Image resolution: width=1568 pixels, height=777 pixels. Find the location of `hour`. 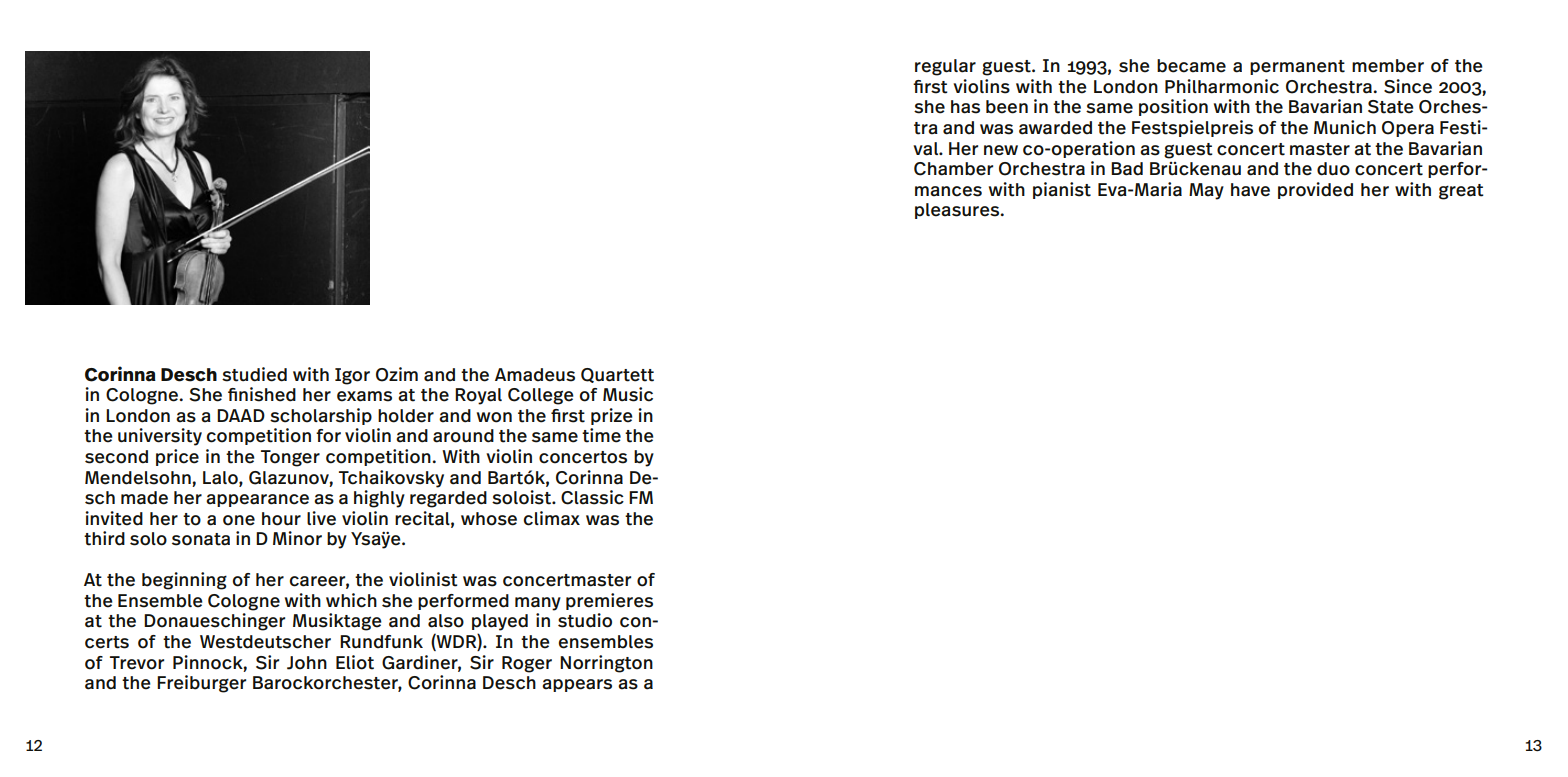

hour is located at coordinates (281, 519).
